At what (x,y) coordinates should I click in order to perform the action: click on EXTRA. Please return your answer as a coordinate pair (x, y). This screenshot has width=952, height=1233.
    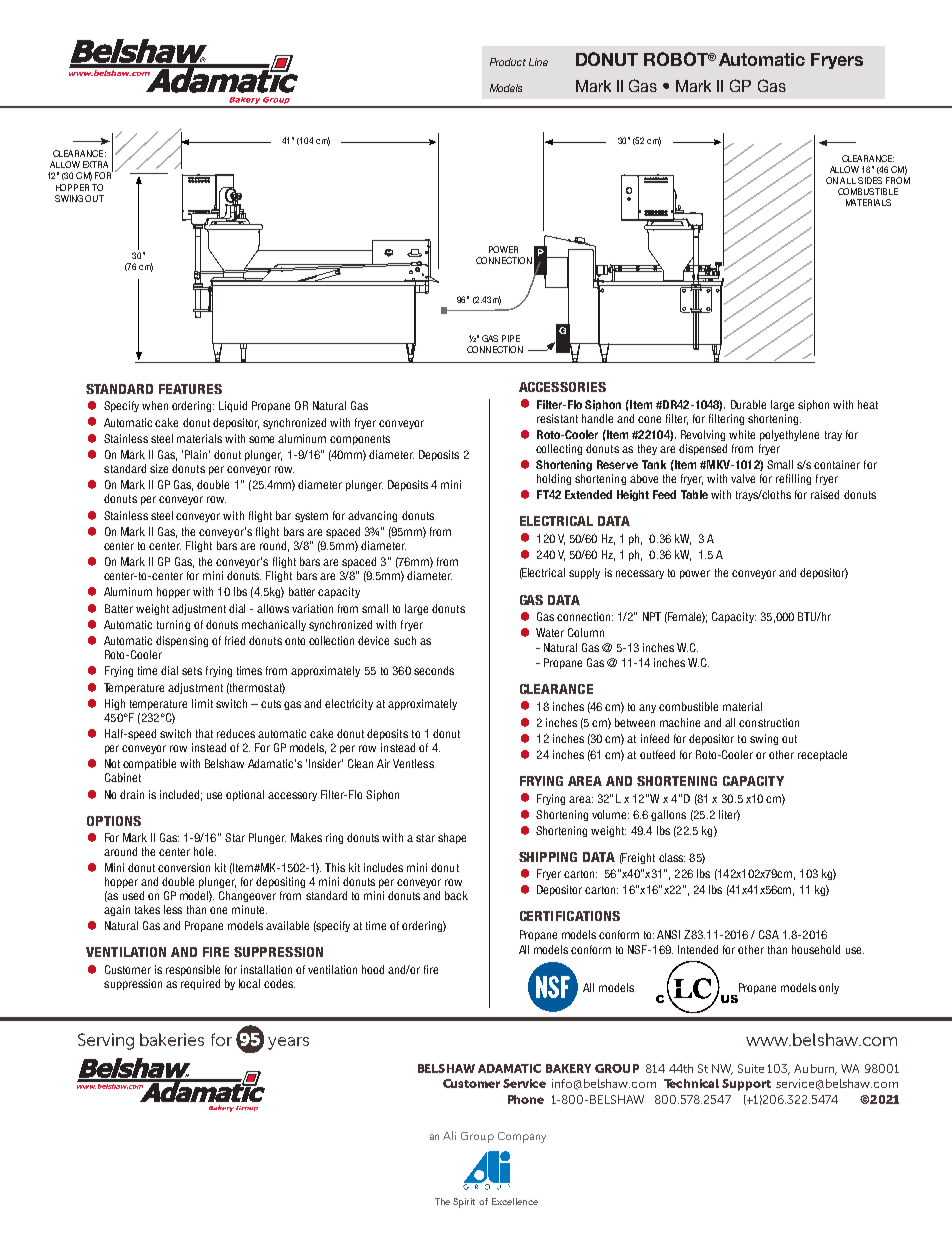
    Looking at the image, I should click on (95, 164).
